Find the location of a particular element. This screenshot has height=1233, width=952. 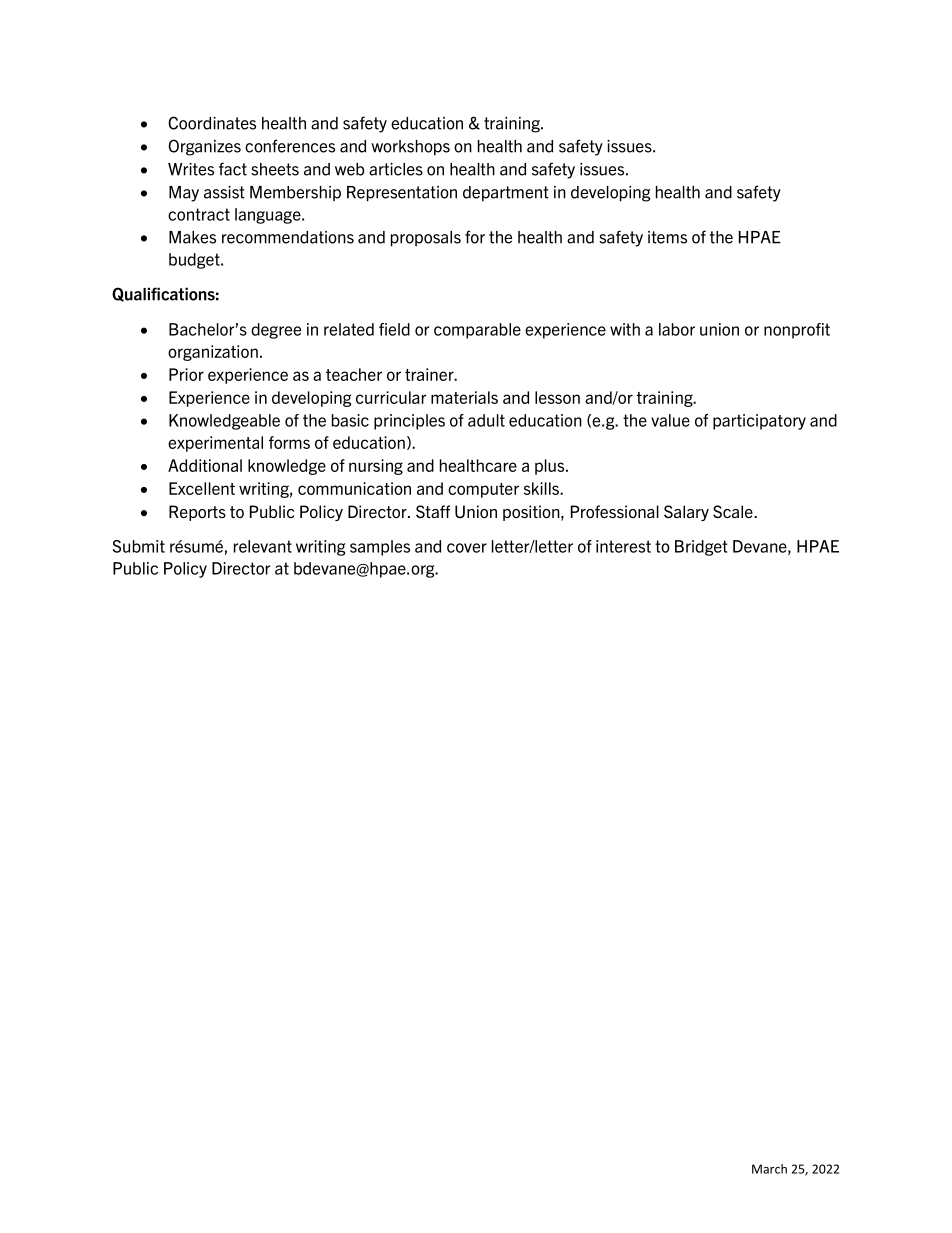

samples is located at coordinates (380, 548).
